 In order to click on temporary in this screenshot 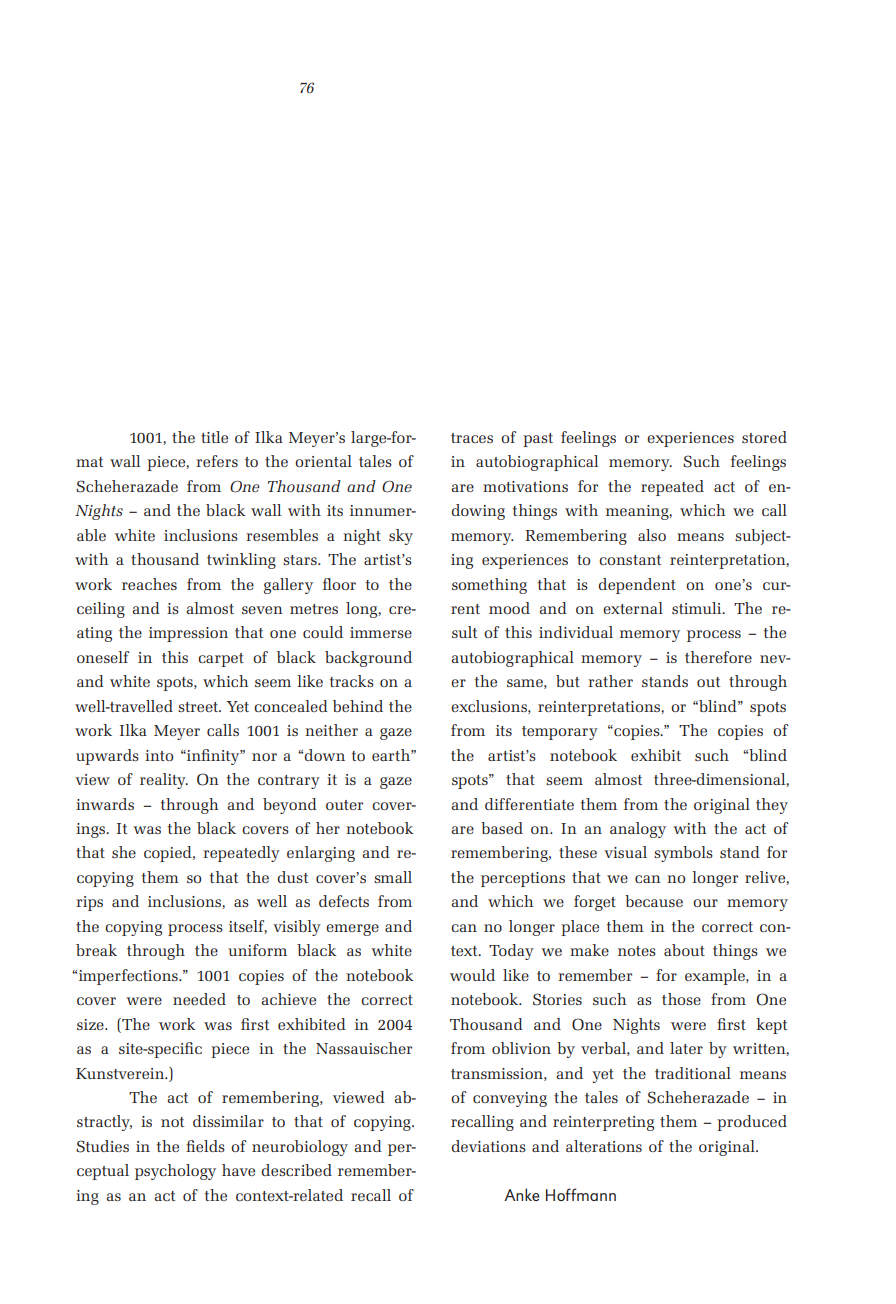, I will do `click(560, 733)`.
